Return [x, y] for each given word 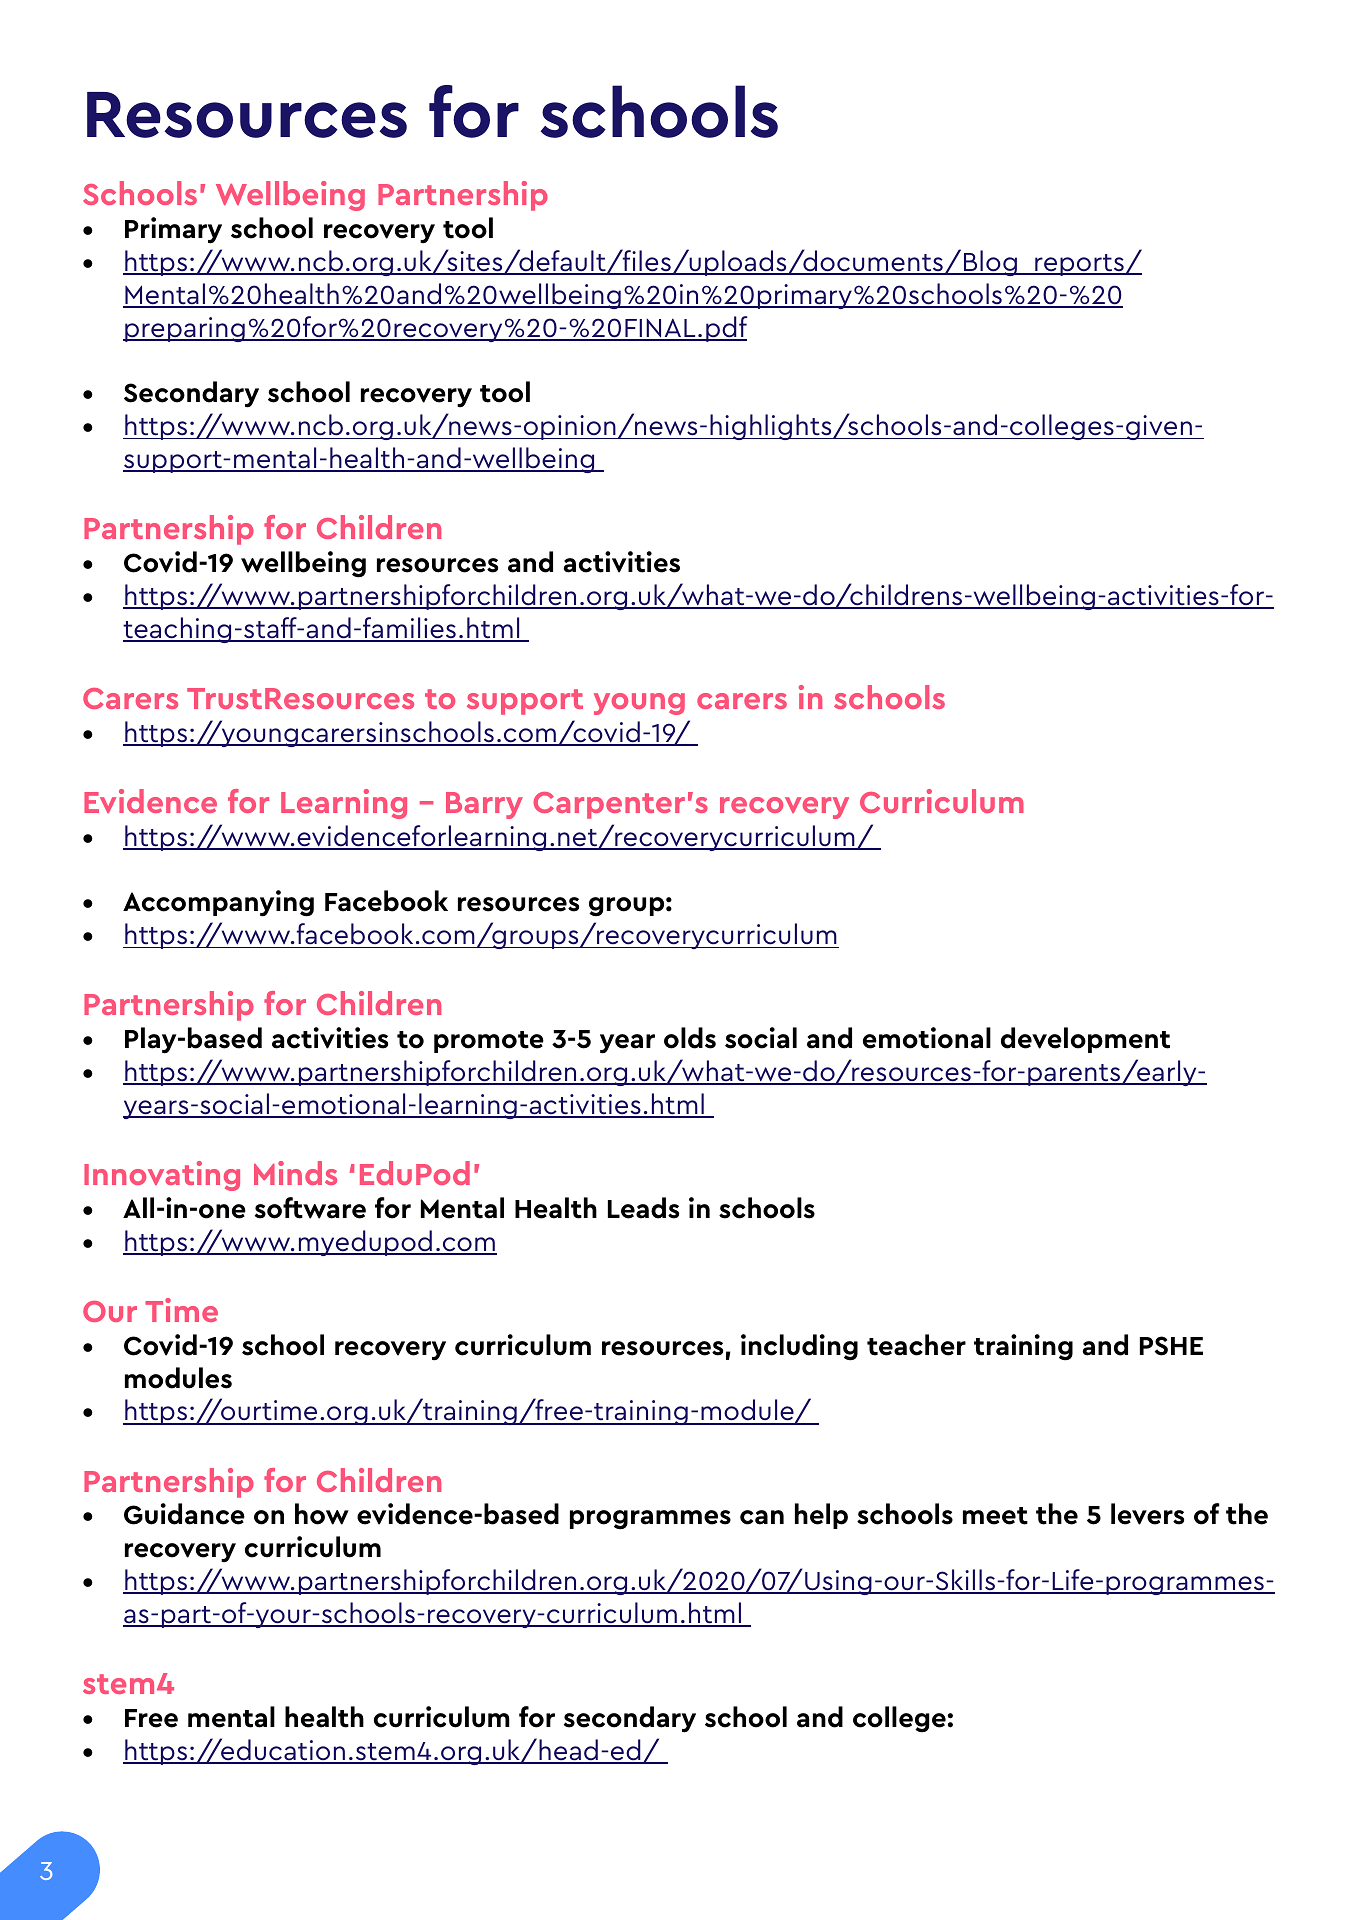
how [322, 1514]
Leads [643, 1208]
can [762, 1517]
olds [690, 1038]
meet [995, 1516]
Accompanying [218, 903]
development [1085, 1040]
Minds [295, 1173]
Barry [484, 805]
